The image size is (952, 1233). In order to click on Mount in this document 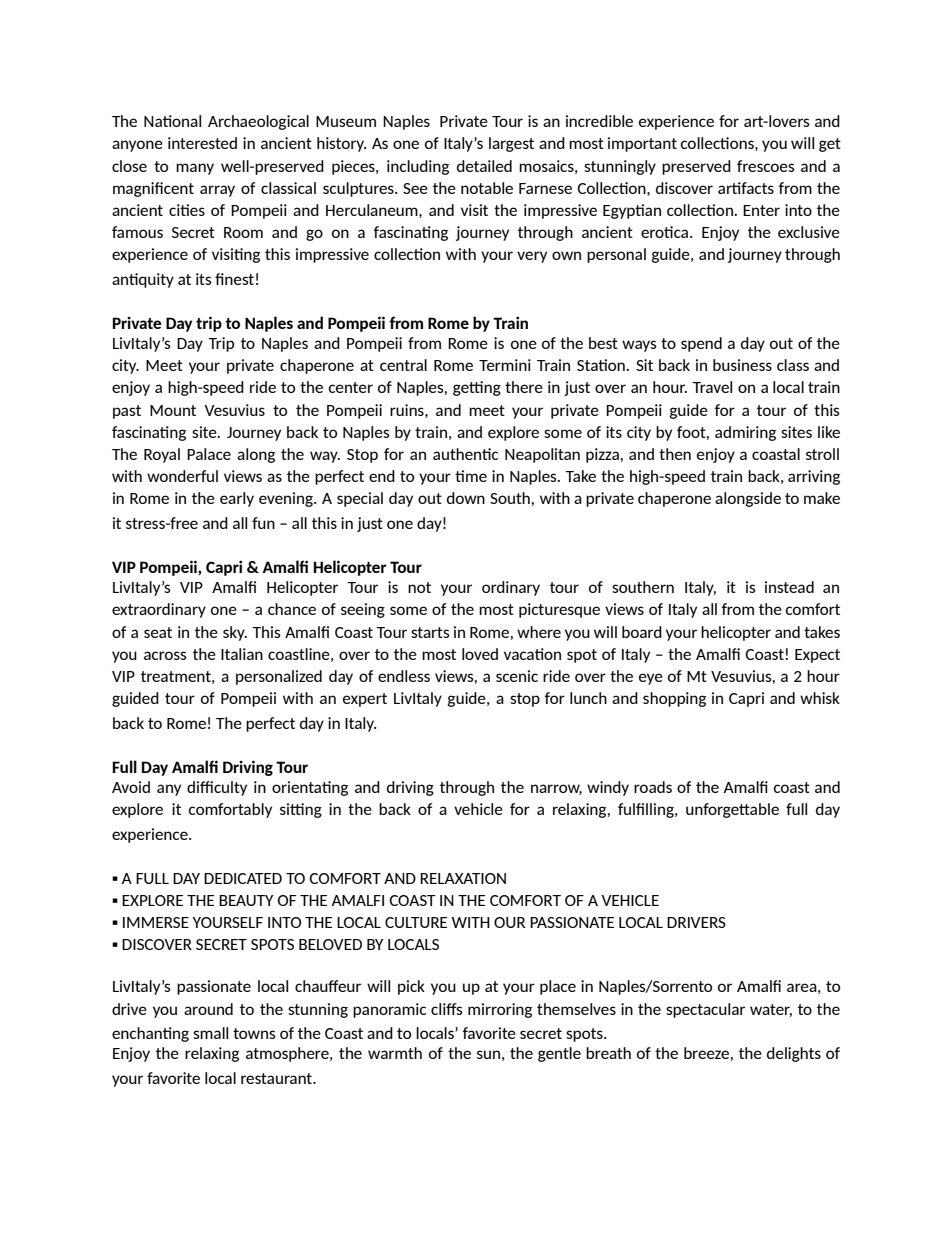, I will do `click(173, 410)`.
